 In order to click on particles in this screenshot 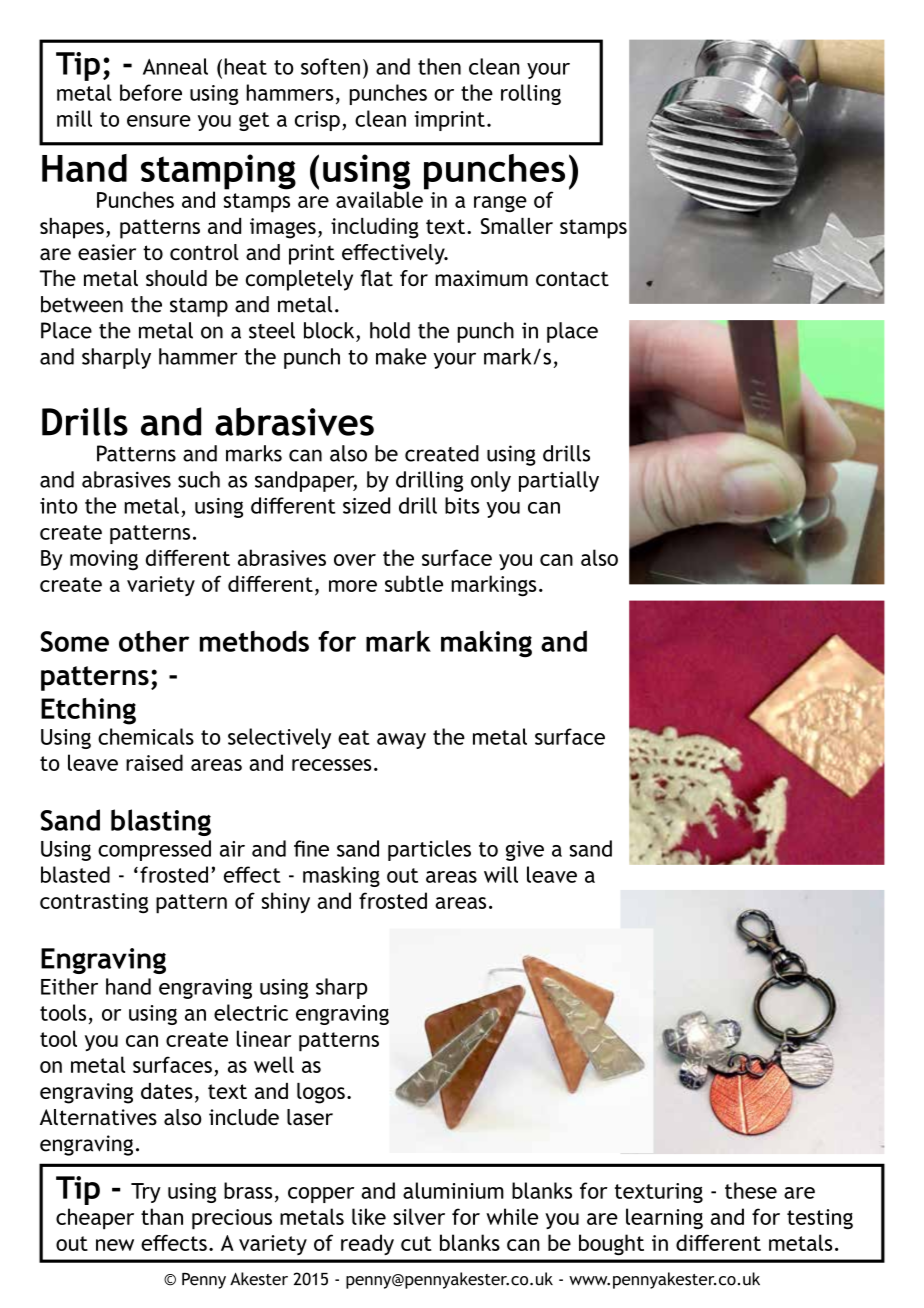, I will do `click(429, 850)`.
